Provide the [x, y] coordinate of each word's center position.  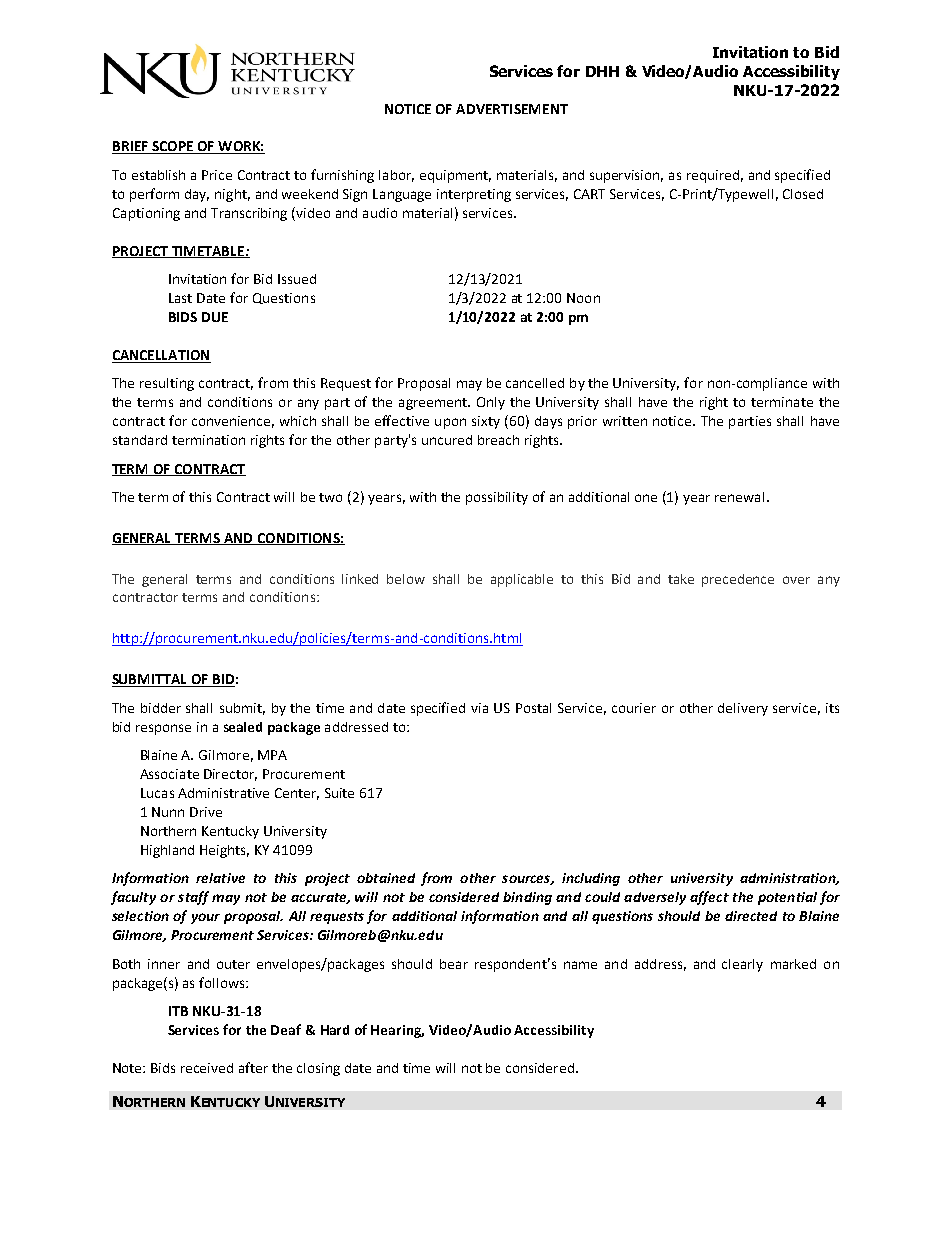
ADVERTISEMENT [512, 109]
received [207, 1068]
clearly [742, 965]
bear [454, 964]
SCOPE [172, 147]
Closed [803, 194]
